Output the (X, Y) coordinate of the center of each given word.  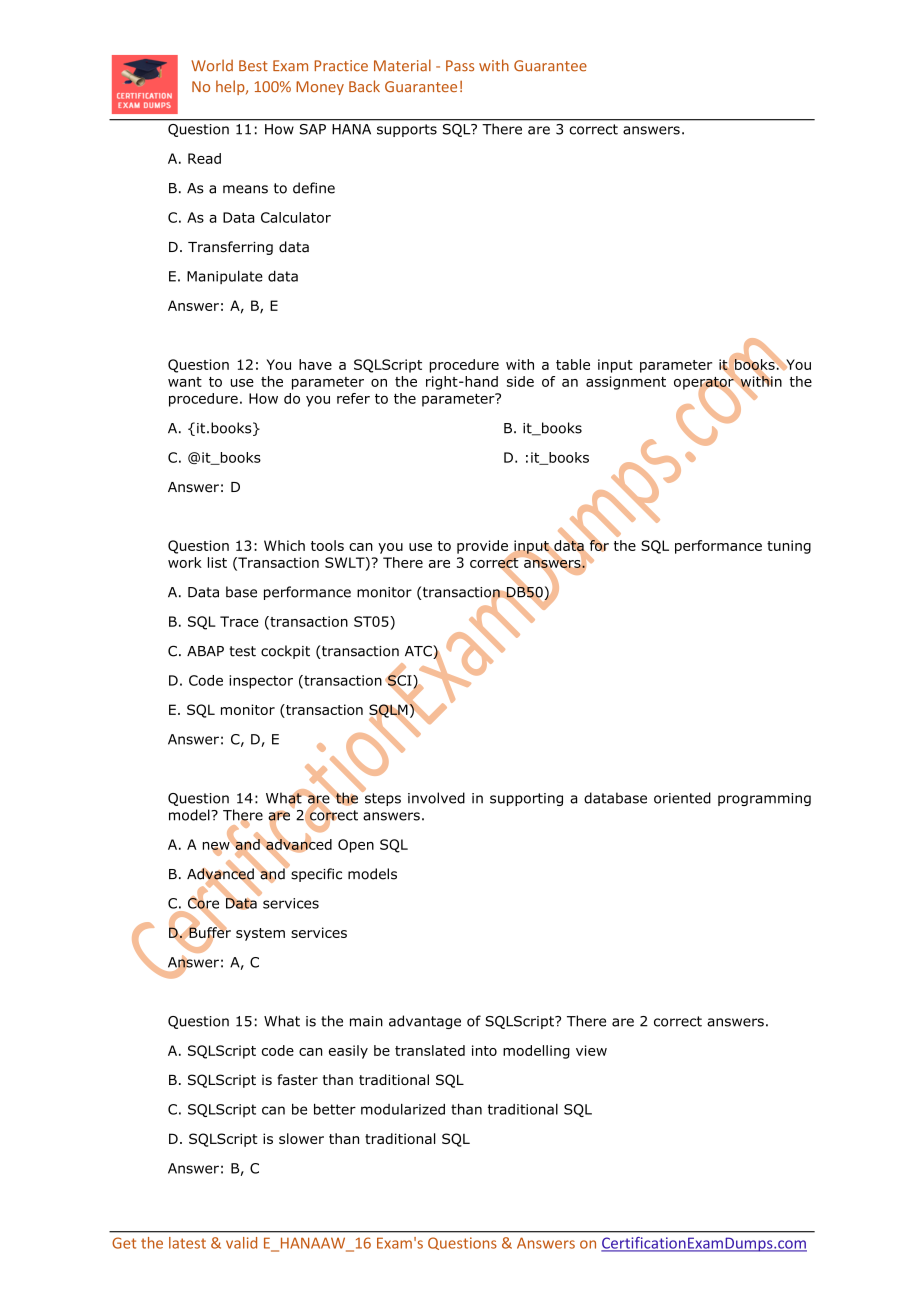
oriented (682, 798)
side (520, 381)
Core (203, 903)
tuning (789, 547)
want (185, 382)
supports (407, 130)
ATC (419, 652)
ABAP (205, 651)
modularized (403, 1109)
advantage (425, 1022)
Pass (460, 66)
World (212, 65)
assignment (626, 383)
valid (241, 1243)
